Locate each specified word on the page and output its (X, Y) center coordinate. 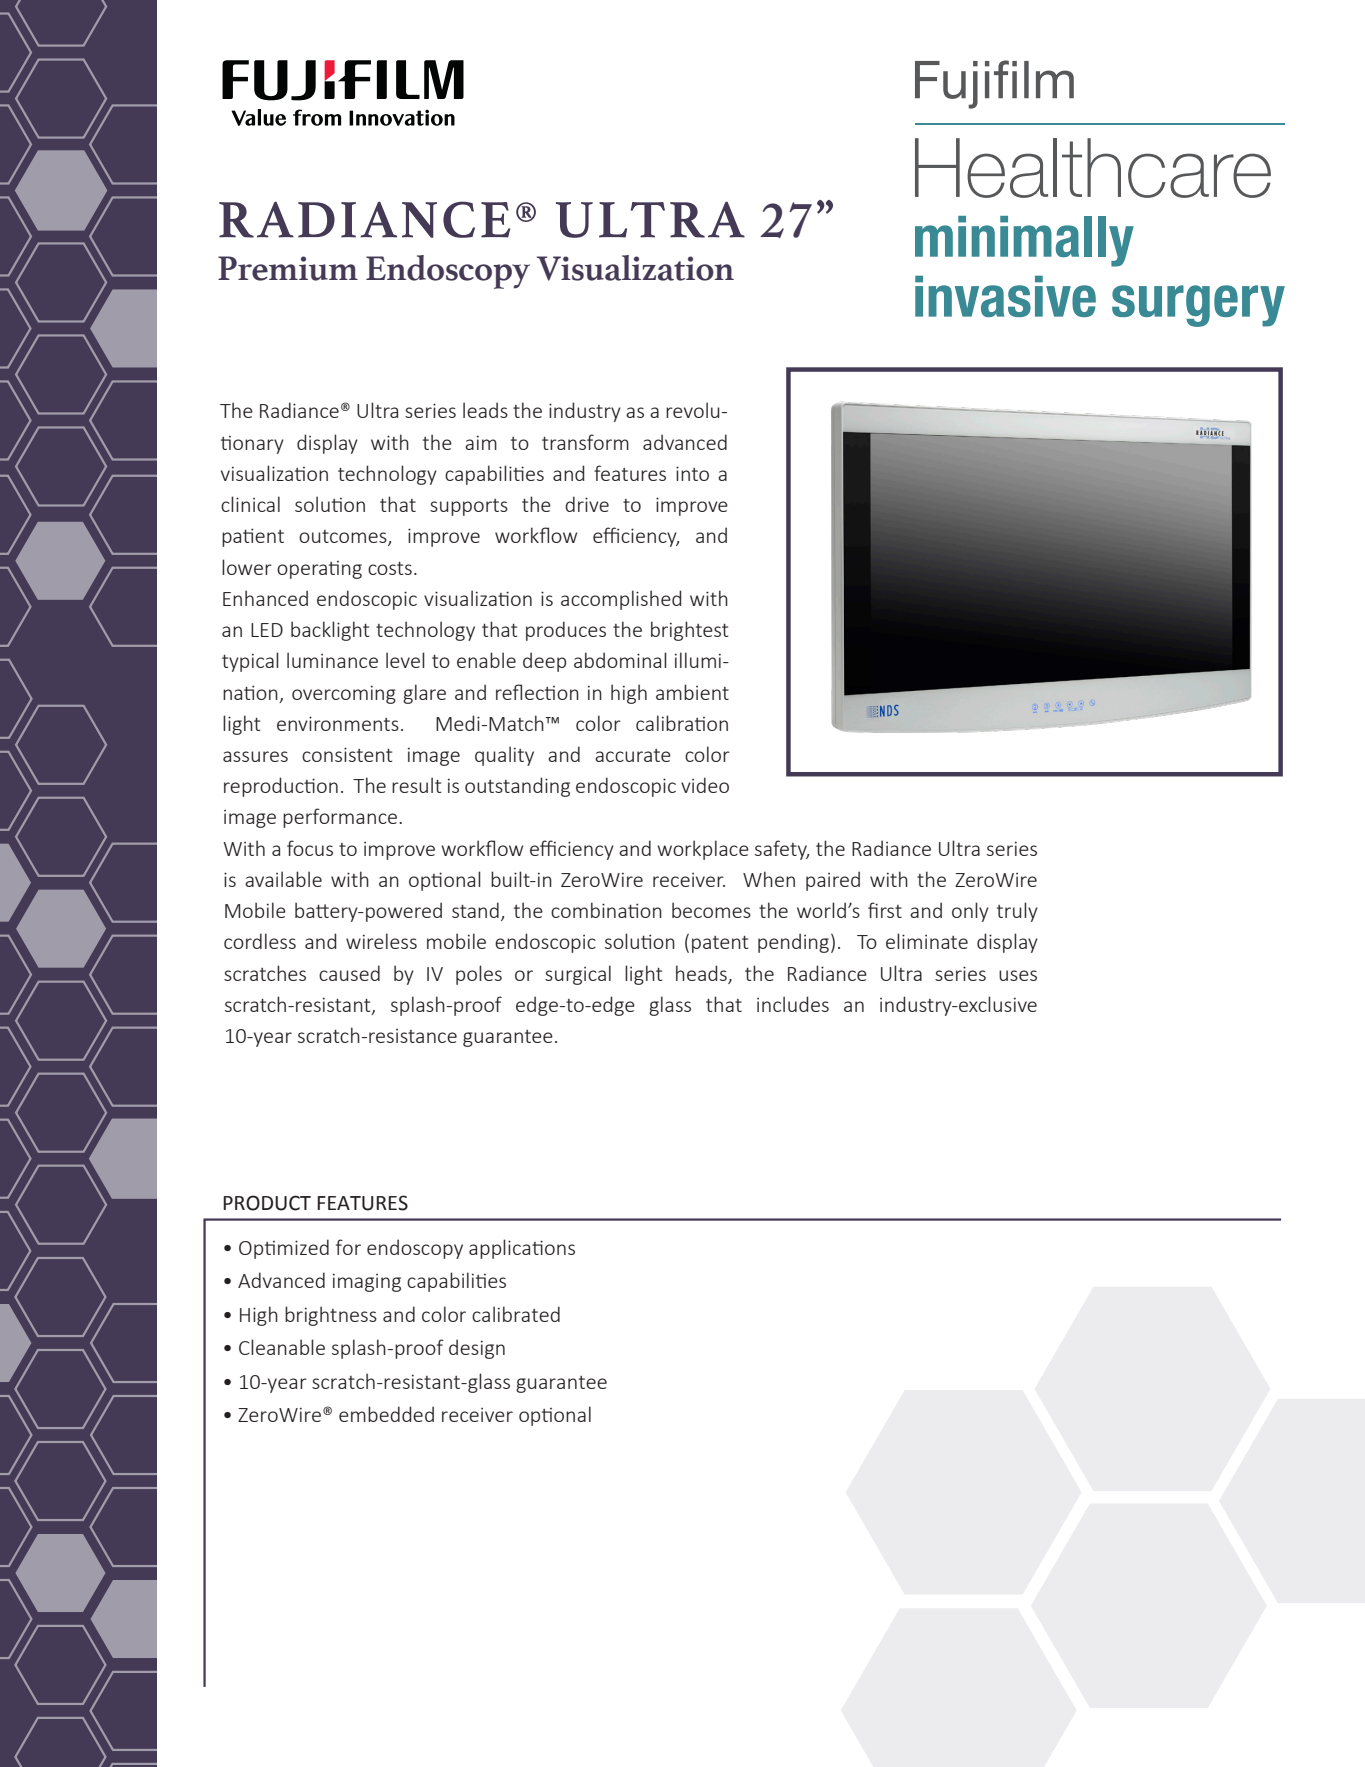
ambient (692, 692)
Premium (288, 268)
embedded (386, 1414)
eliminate (927, 941)
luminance (332, 660)
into (692, 473)
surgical (578, 975)
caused (349, 973)
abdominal (620, 660)
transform (585, 442)
